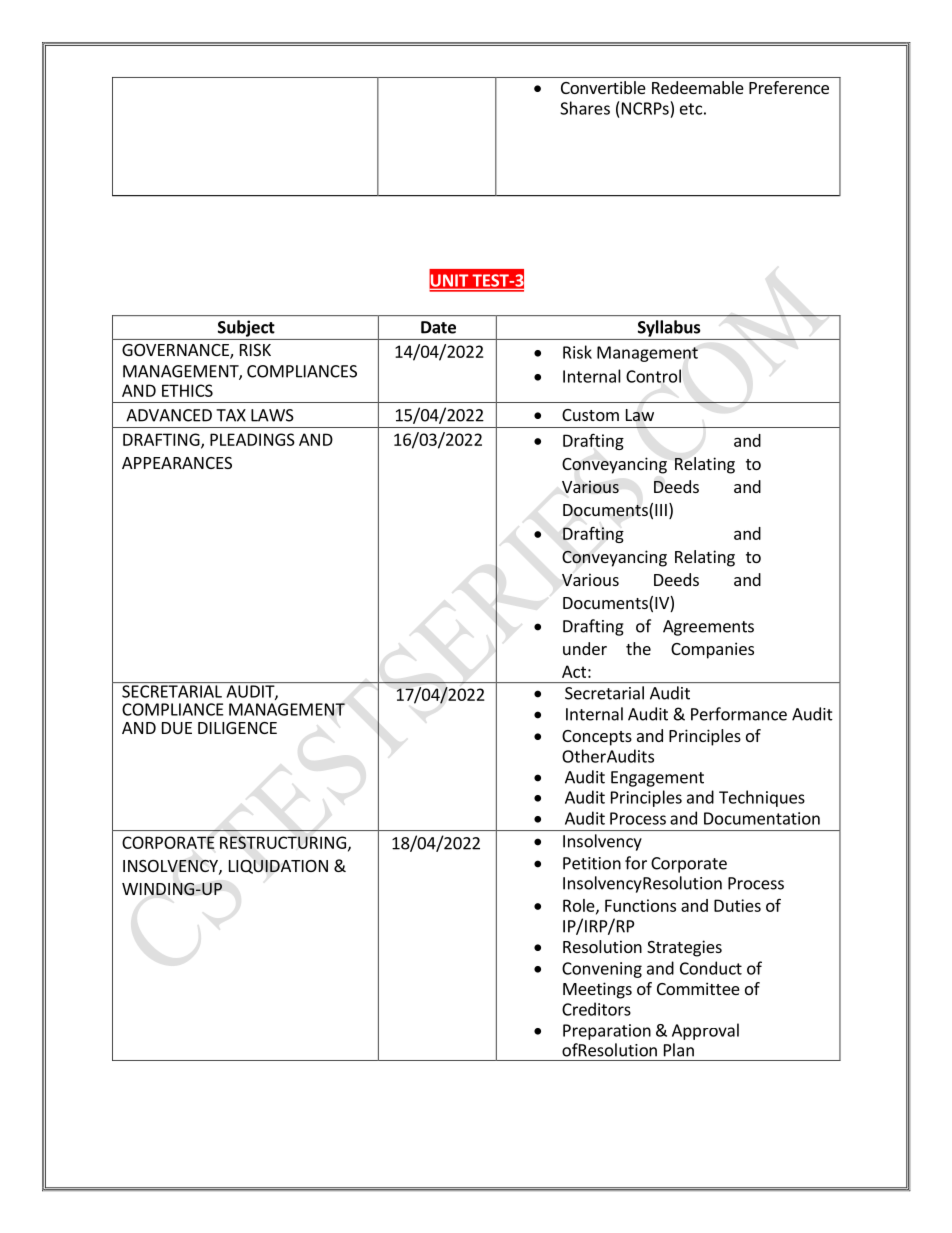  I want to click on Performance, so click(739, 714).
